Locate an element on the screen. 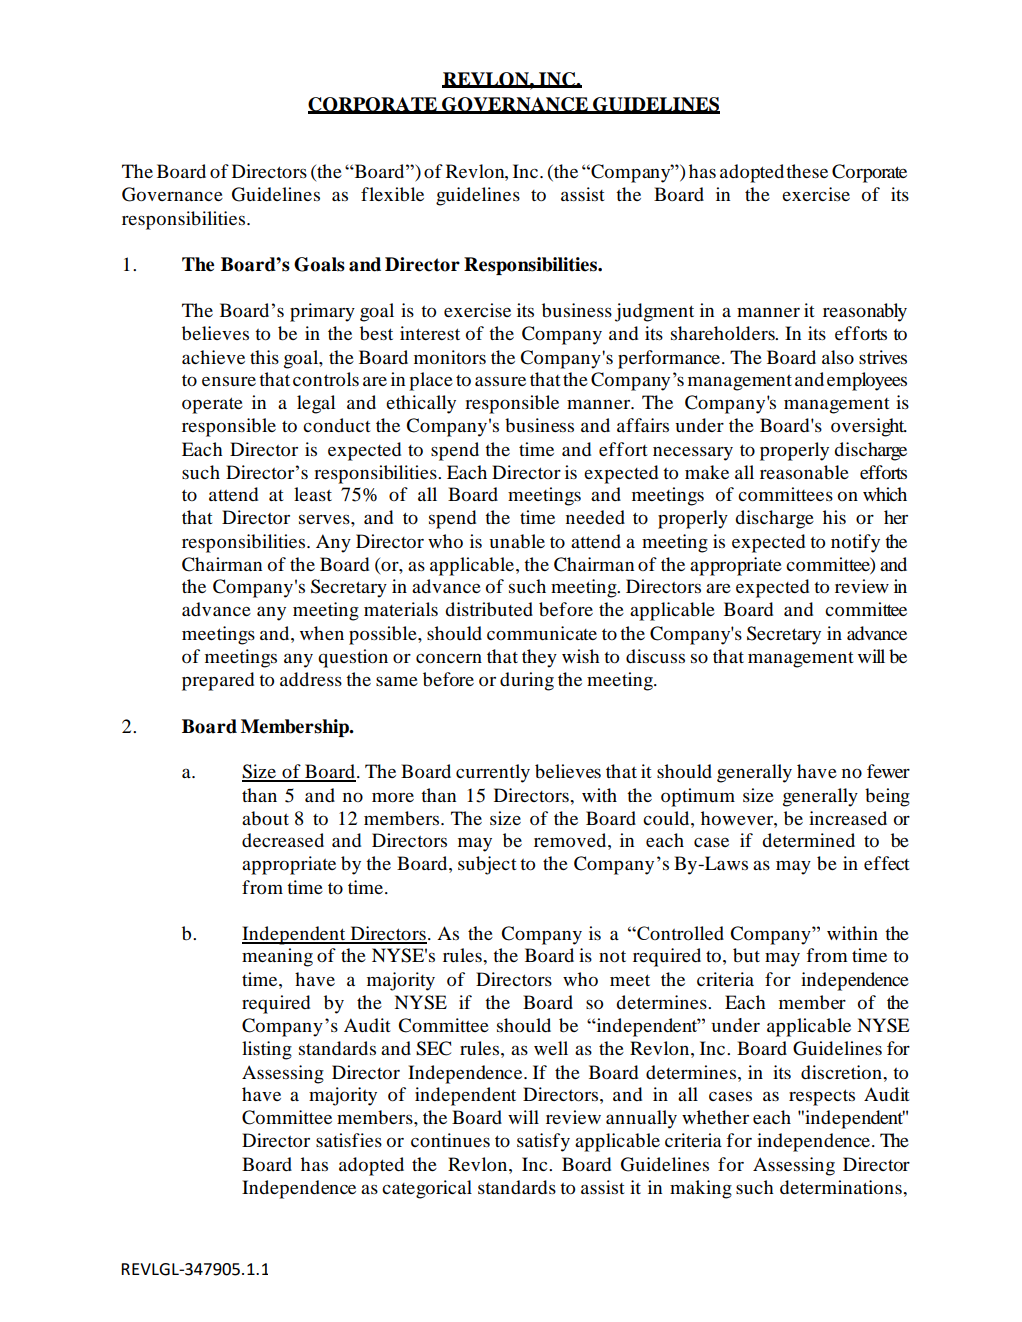 The height and width of the screenshot is (1322, 1022). subject is located at coordinates (487, 865).
